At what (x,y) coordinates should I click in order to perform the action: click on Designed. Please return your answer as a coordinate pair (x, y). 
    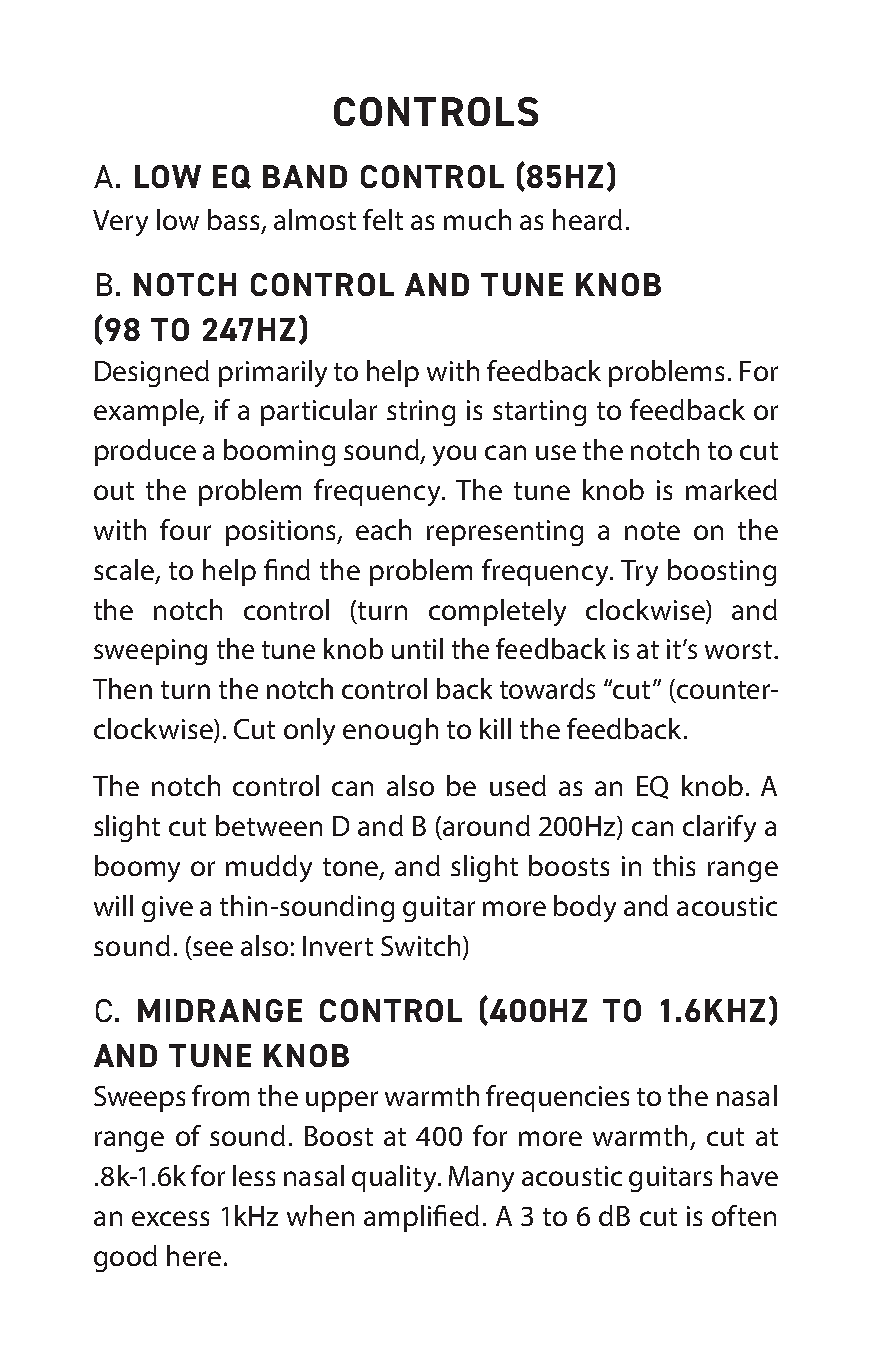
    Looking at the image, I should click on (152, 373).
